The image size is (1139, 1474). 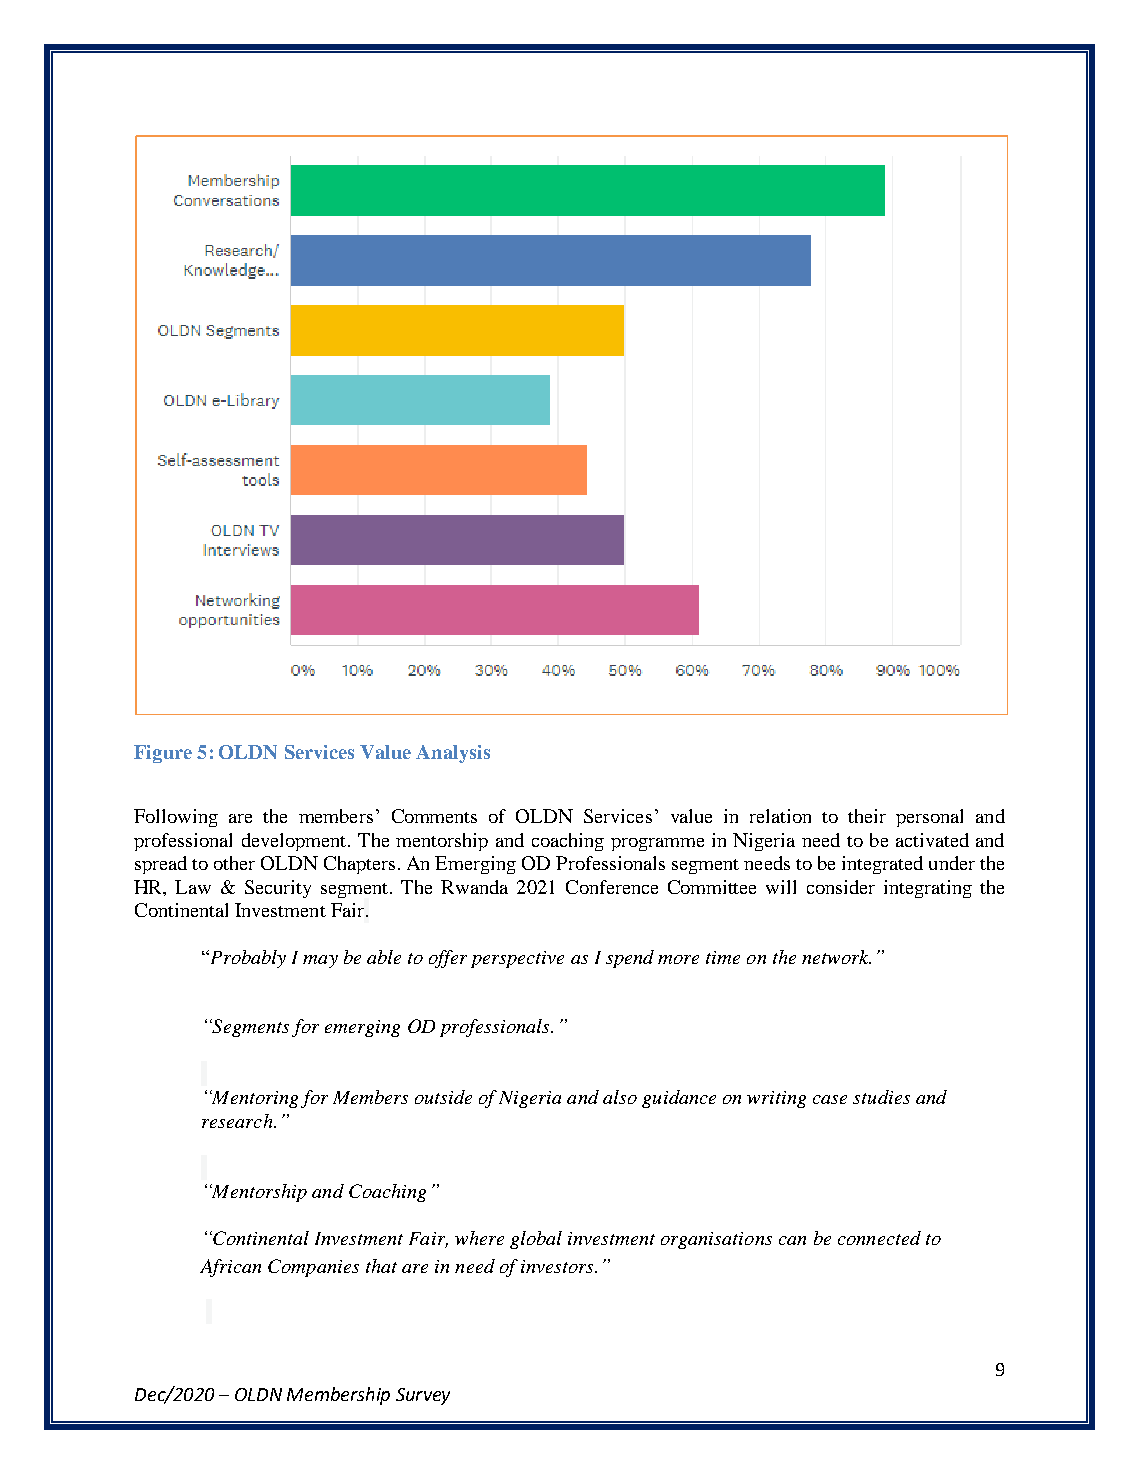 What do you see at coordinates (423, 1396) in the page?
I see `Survey` at bounding box center [423, 1396].
